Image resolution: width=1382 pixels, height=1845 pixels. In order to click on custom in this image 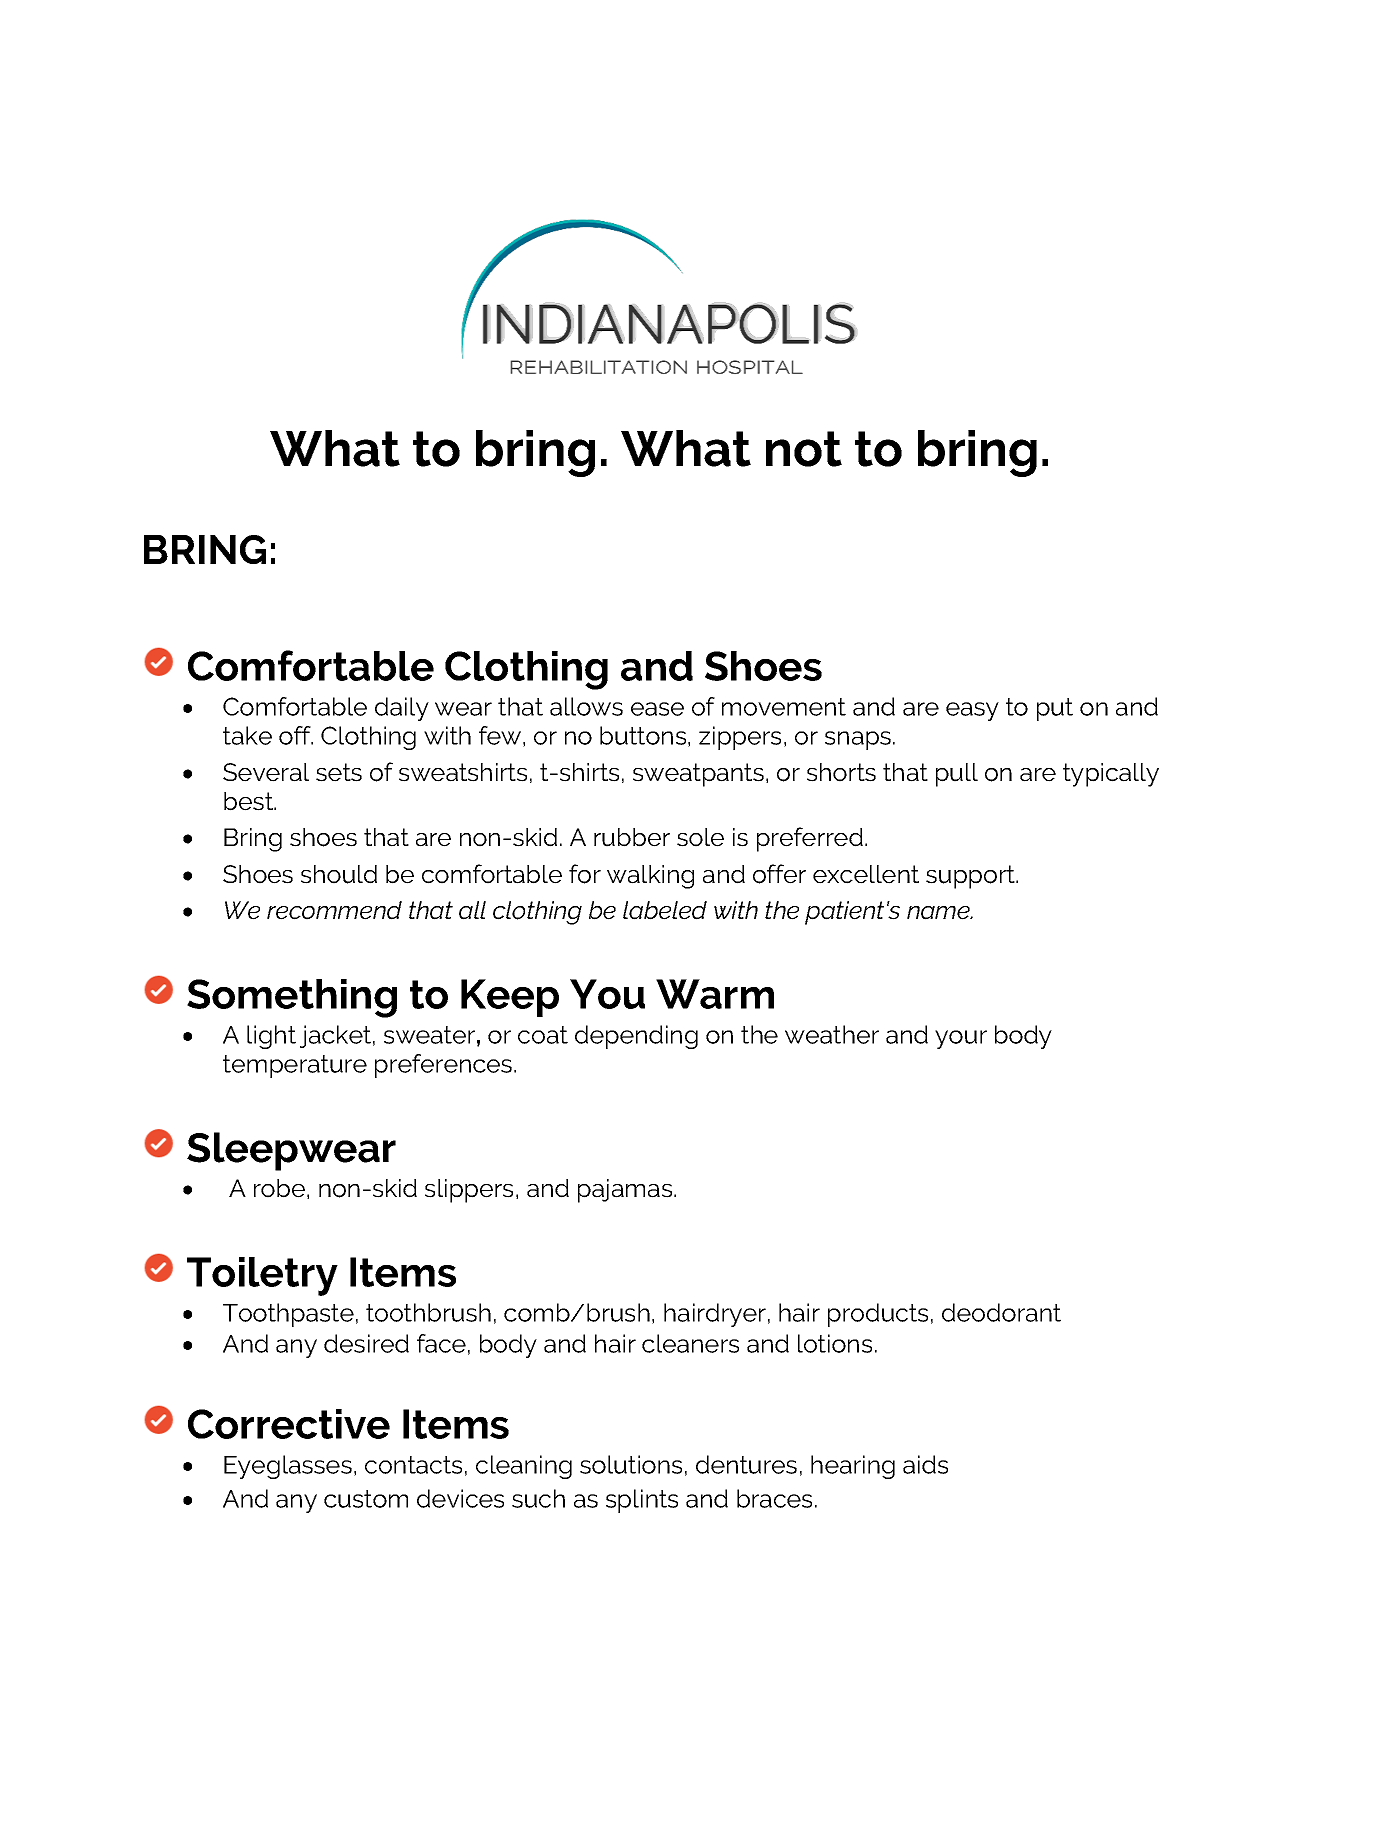, I will do `click(366, 1499)`.
